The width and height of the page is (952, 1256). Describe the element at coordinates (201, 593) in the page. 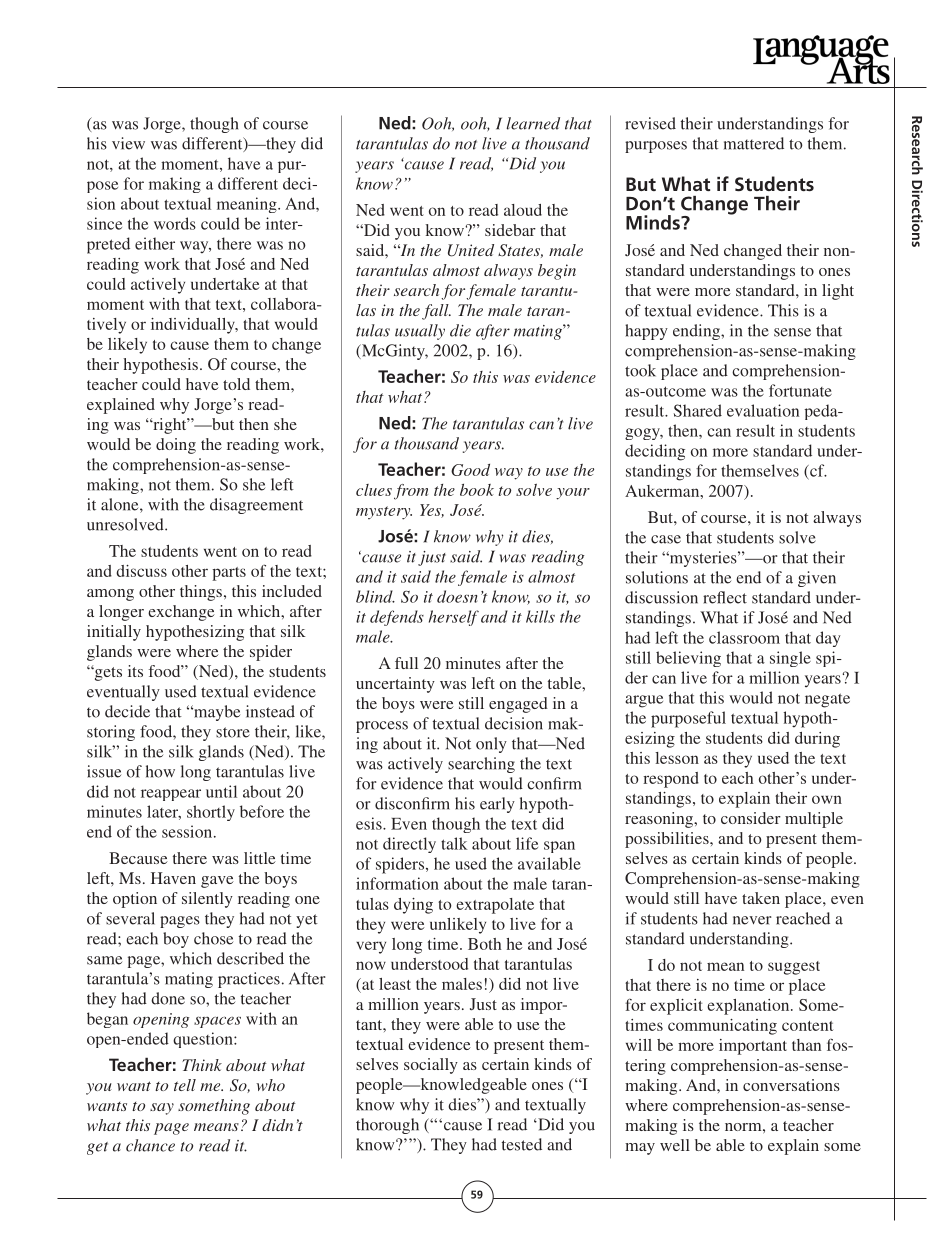

I see `things` at that location.
